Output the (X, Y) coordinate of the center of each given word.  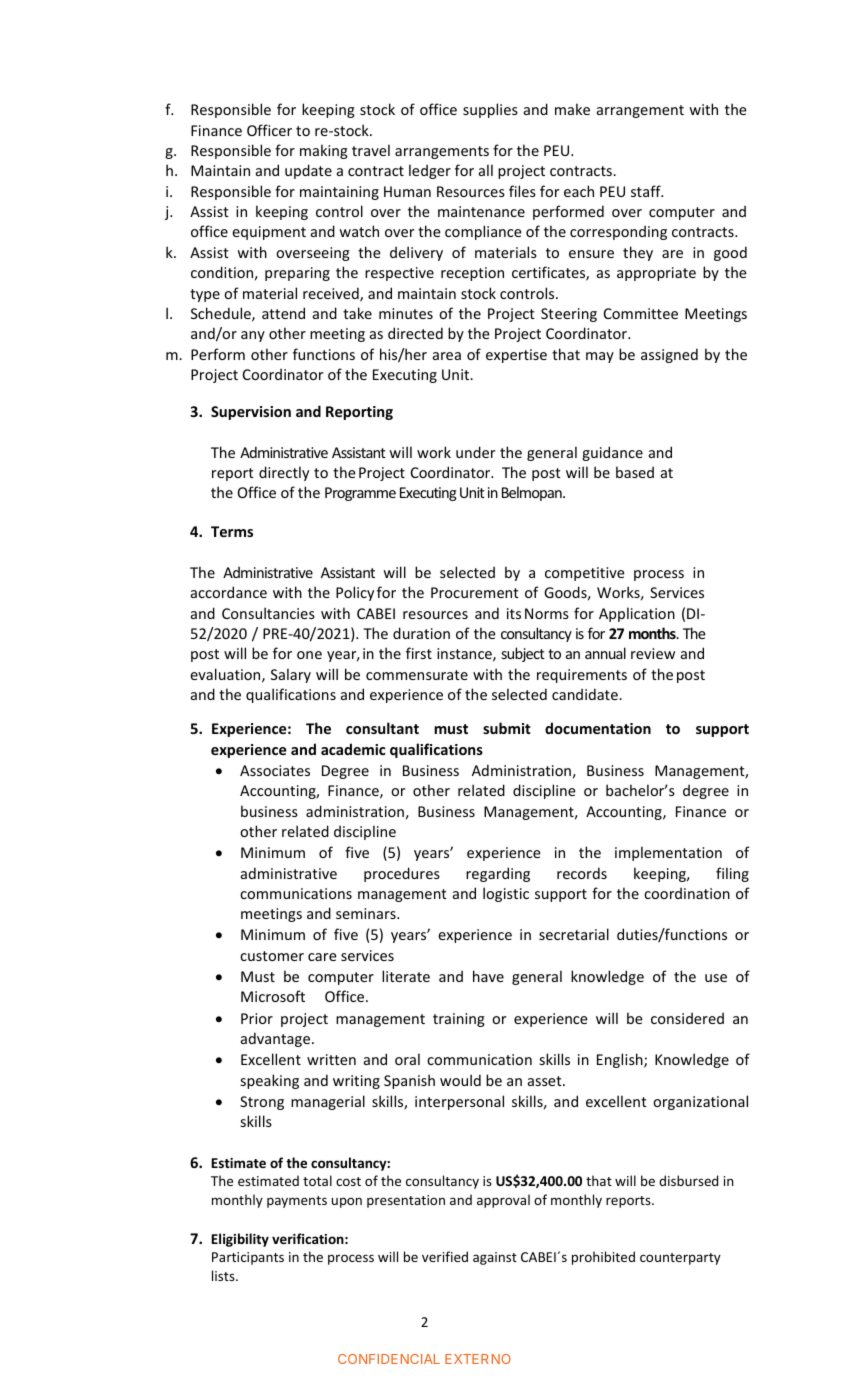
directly (284, 473)
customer (272, 956)
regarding (498, 874)
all (486, 170)
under (475, 452)
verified (445, 1256)
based (635, 472)
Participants (248, 1258)
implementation (668, 853)
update (308, 171)
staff (647, 191)
